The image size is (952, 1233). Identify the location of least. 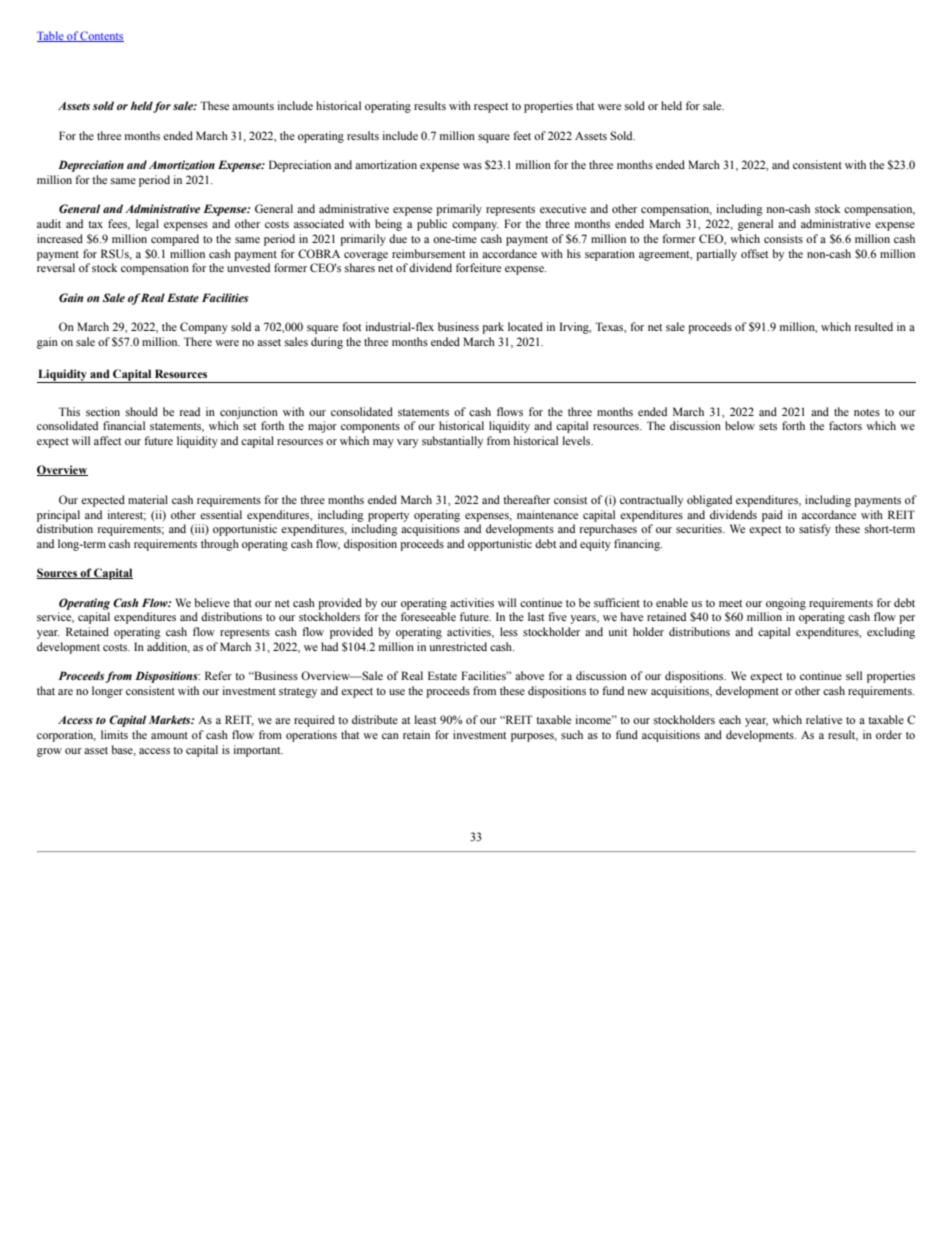
(425, 719).
